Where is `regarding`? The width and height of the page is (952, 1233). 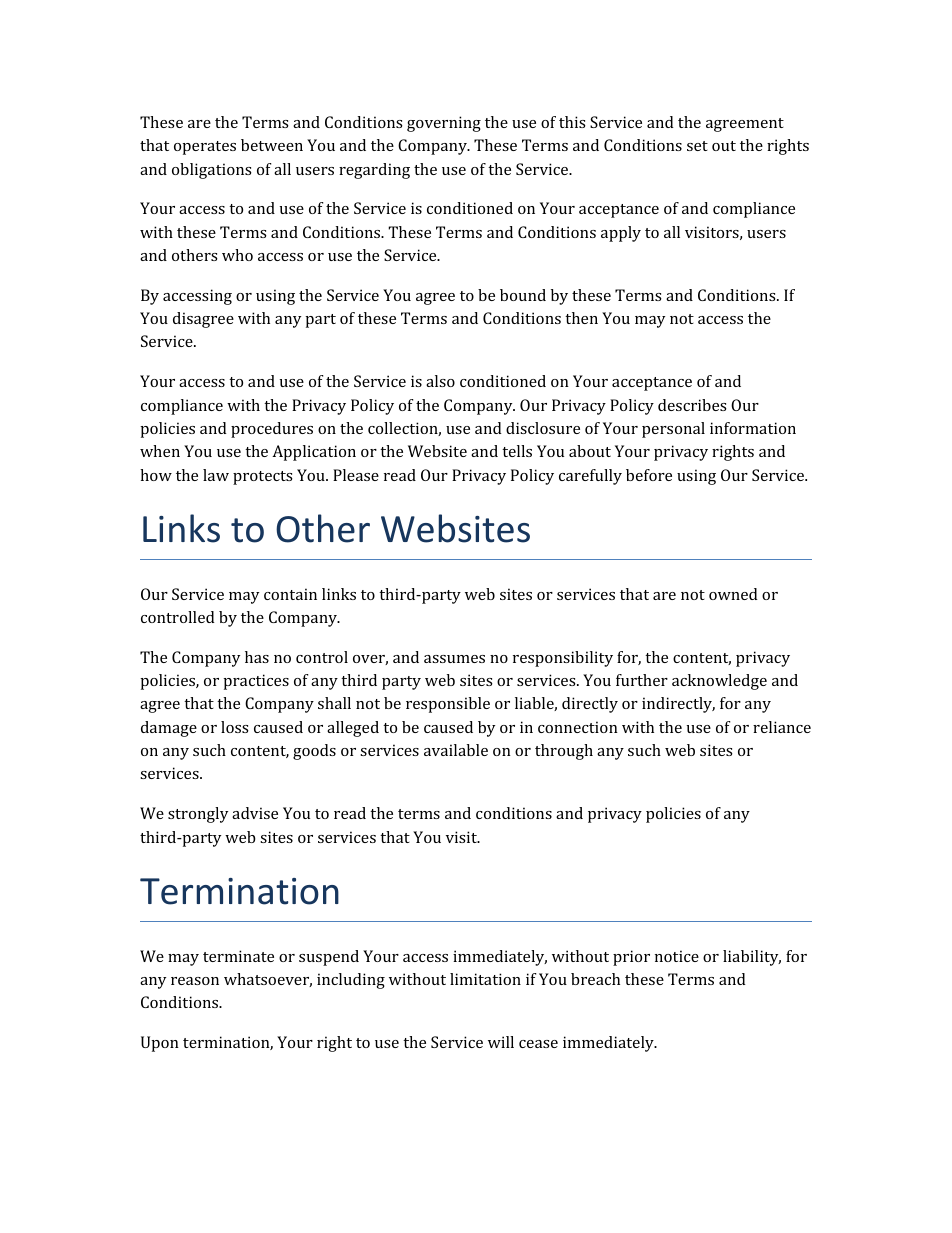
regarding is located at coordinates (374, 171).
